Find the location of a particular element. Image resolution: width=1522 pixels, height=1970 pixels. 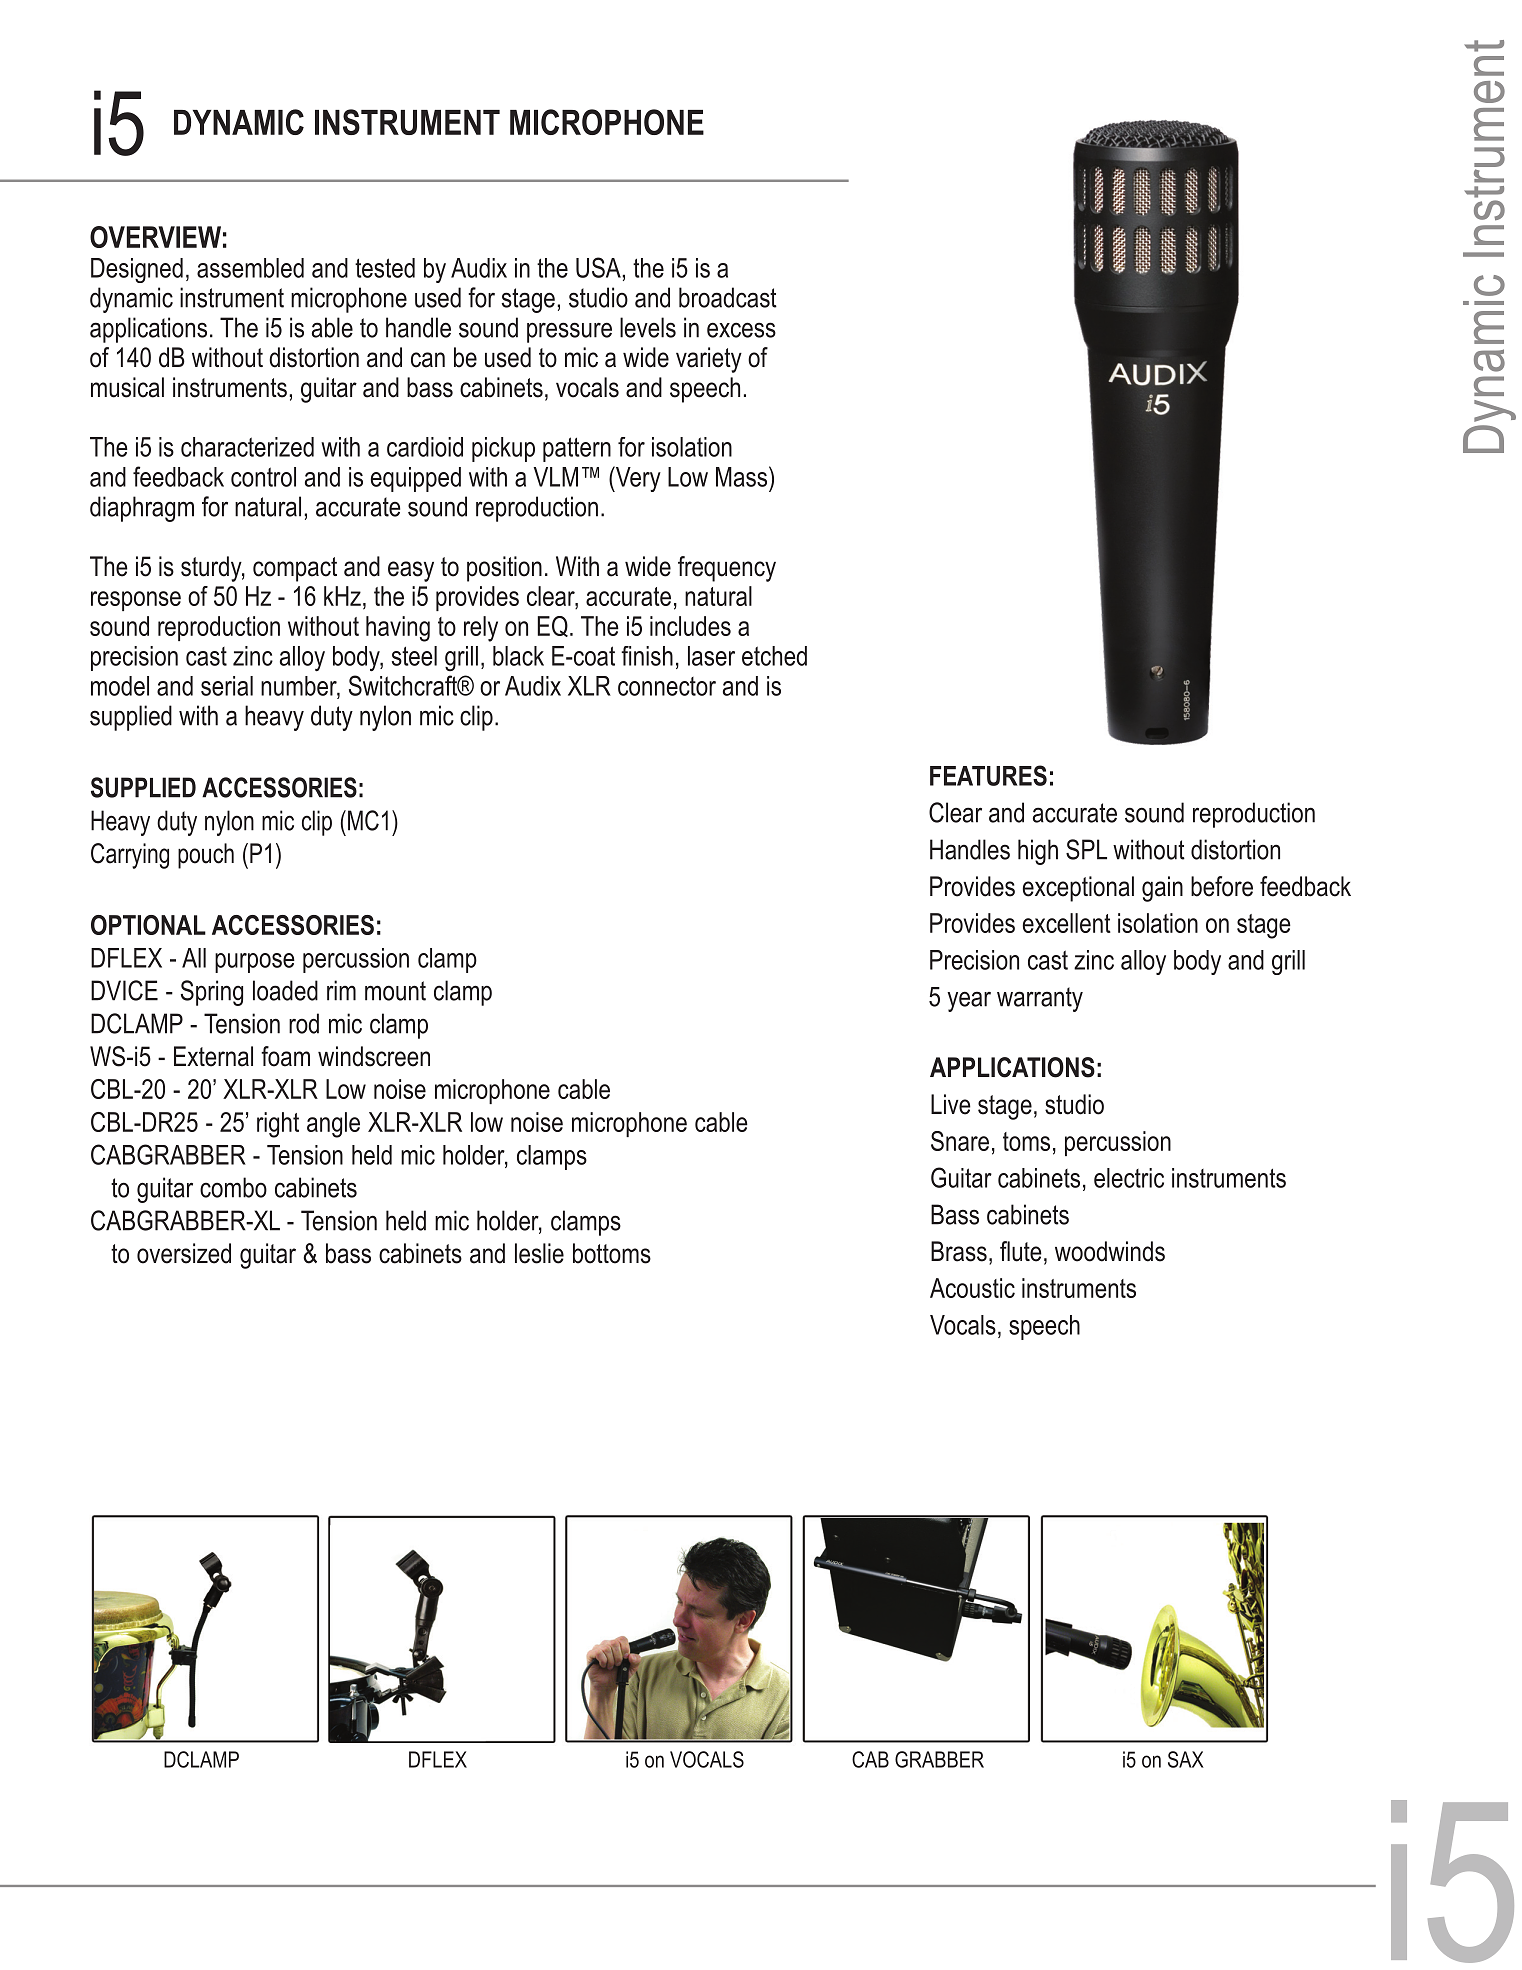

excess is located at coordinates (741, 330).
